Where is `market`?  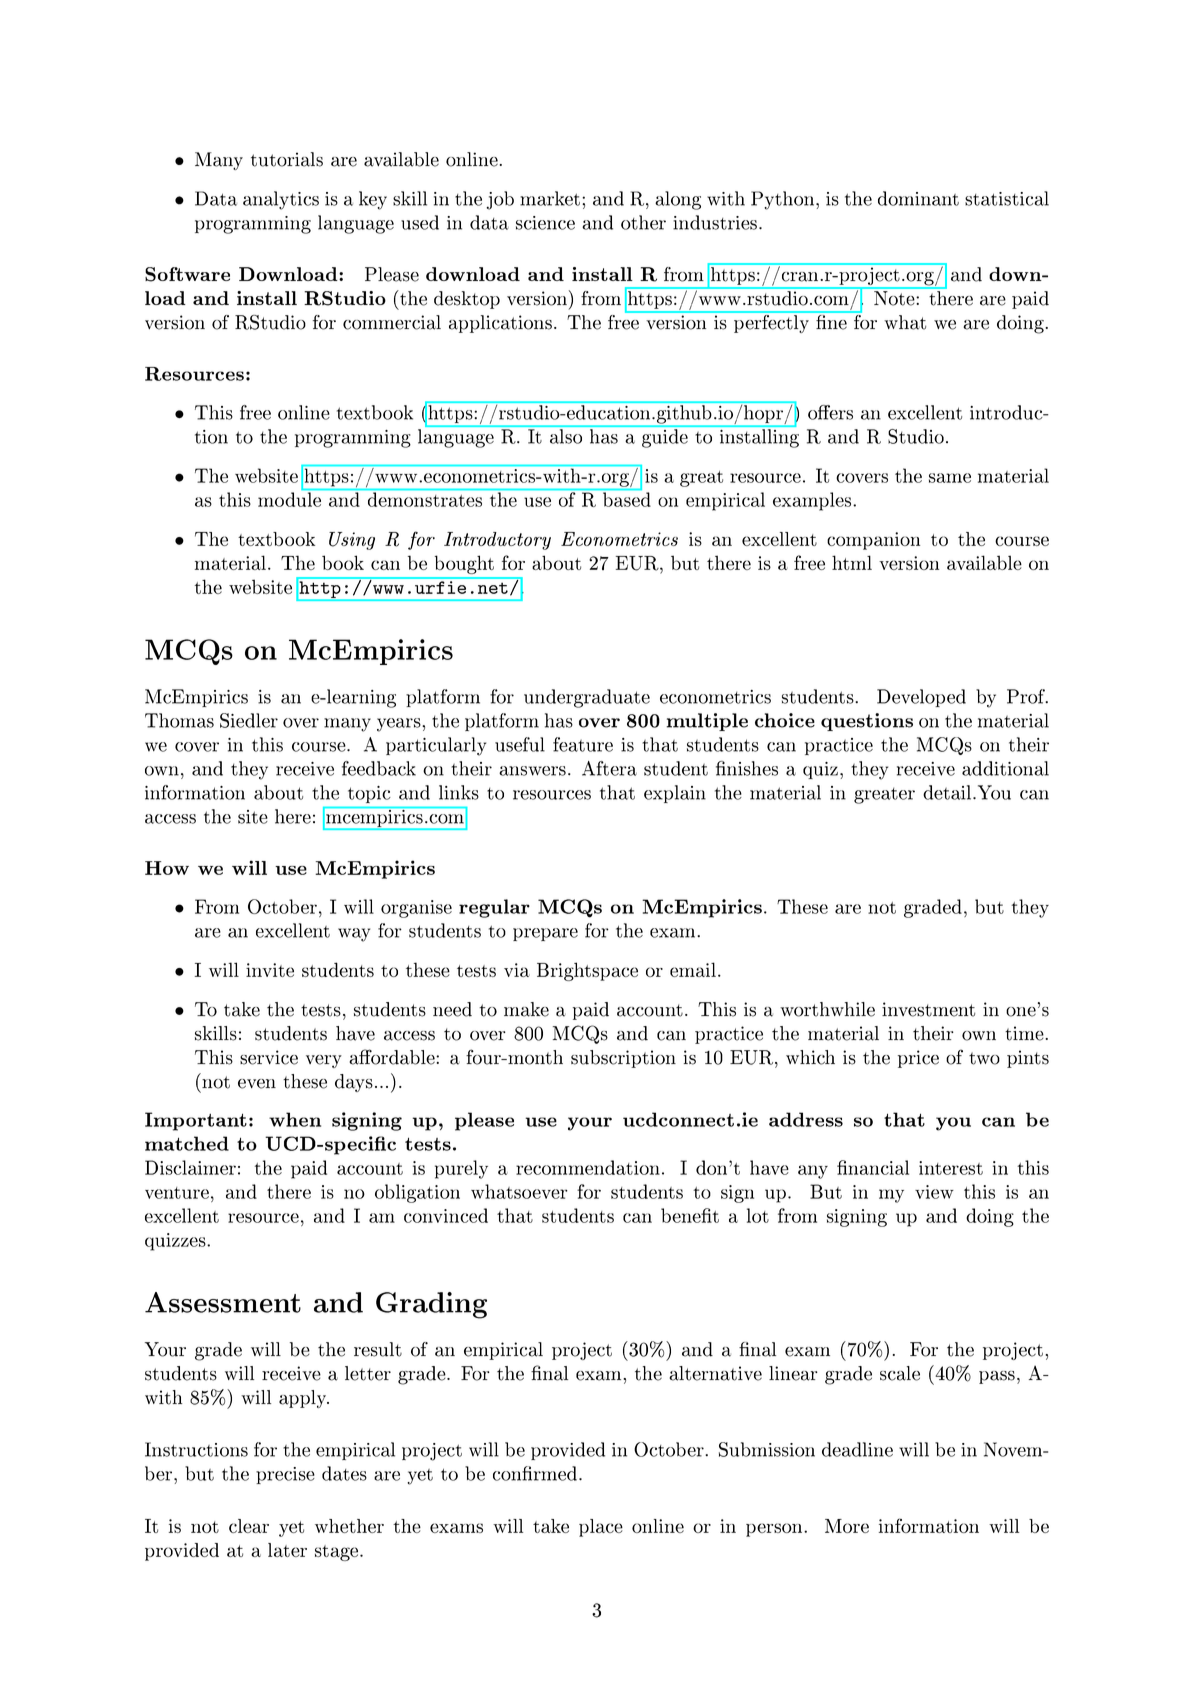 market is located at coordinates (551, 198).
